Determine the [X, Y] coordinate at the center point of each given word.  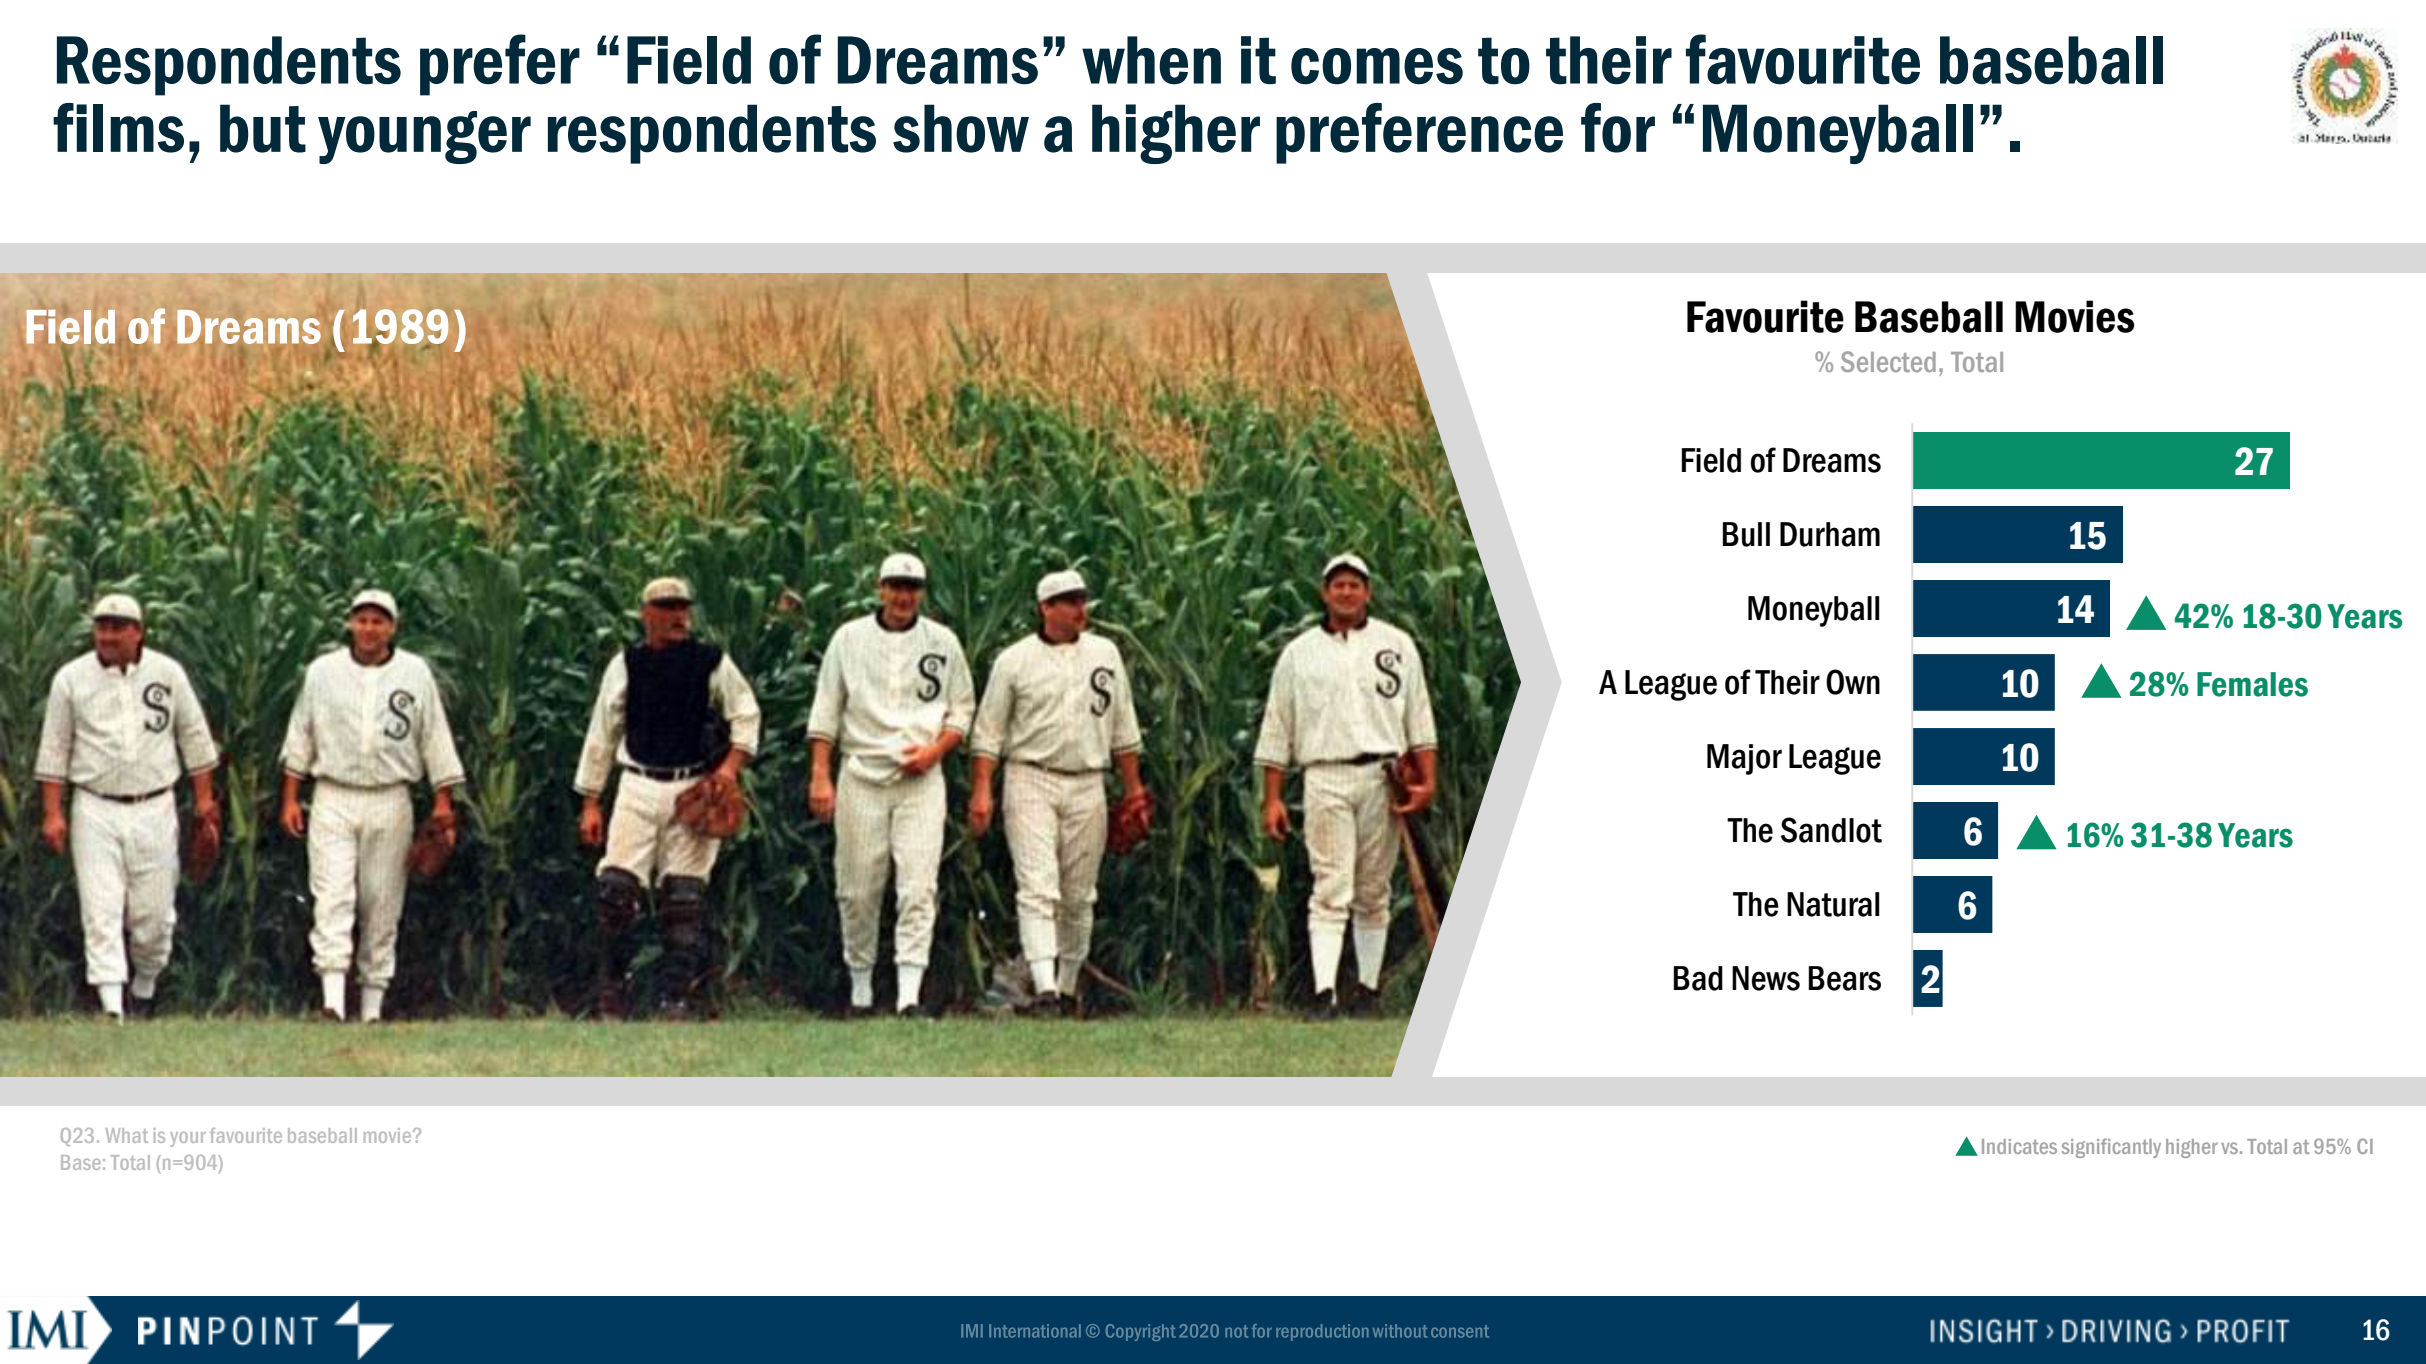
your [188, 1139]
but [263, 128]
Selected [1888, 361]
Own [1853, 682]
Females [2252, 684]
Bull [1746, 534]
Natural [1833, 904]
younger [424, 137]
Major [1744, 759]
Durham [1830, 534]
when [1151, 60]
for [1618, 128]
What [127, 1135]
